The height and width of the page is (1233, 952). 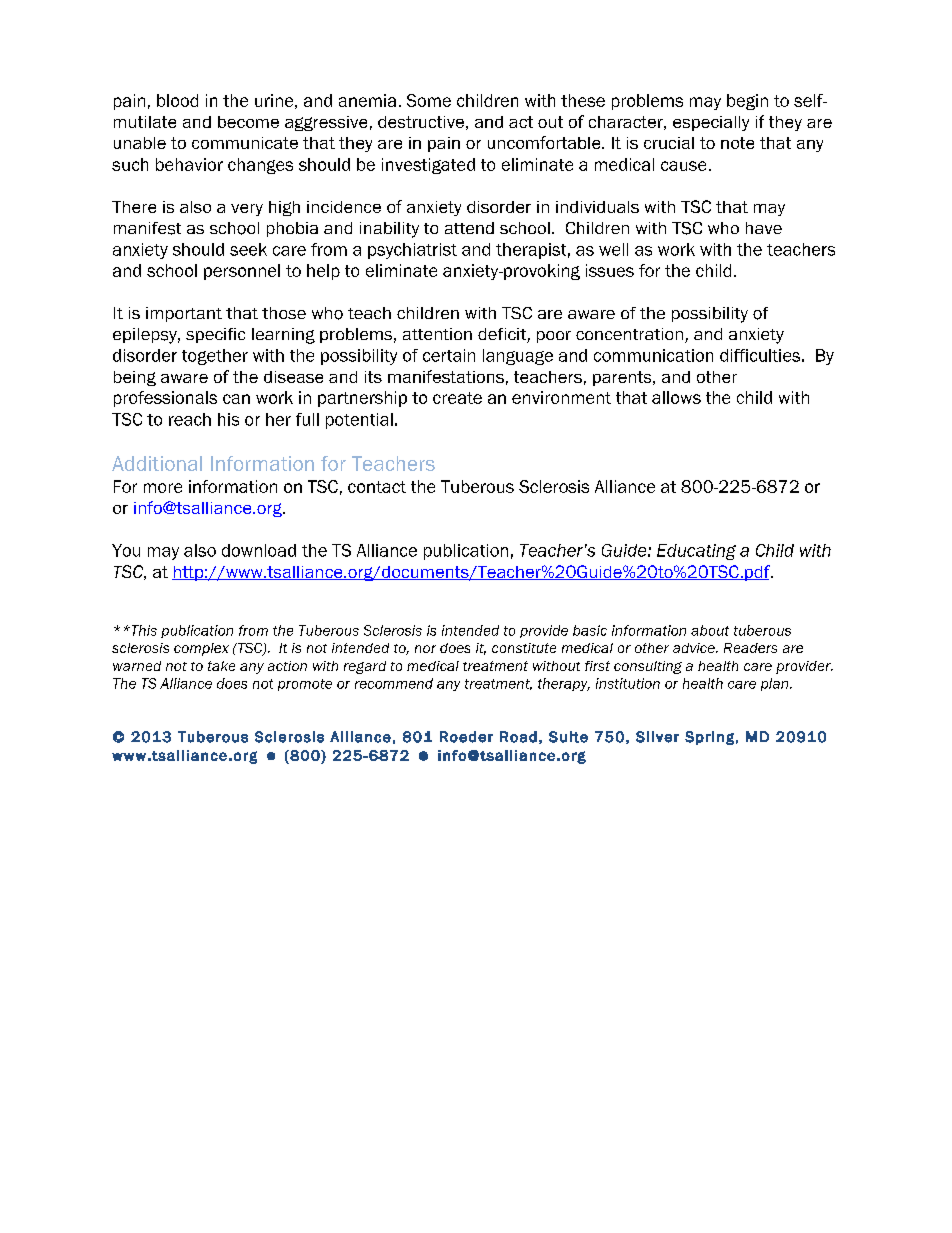 I want to click on create, so click(x=457, y=398).
